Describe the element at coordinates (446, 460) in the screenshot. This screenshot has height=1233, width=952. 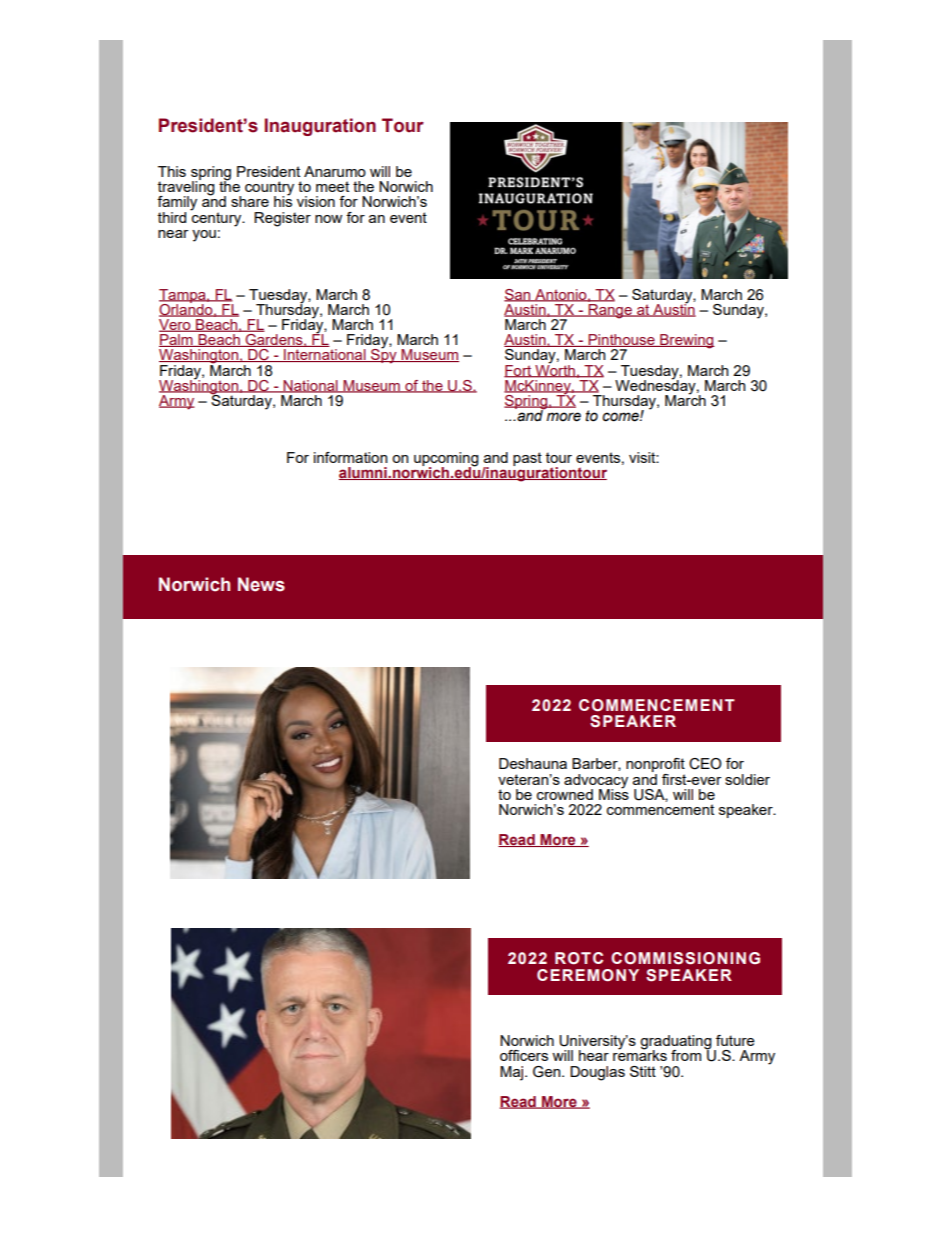
I see `upcoming` at that location.
